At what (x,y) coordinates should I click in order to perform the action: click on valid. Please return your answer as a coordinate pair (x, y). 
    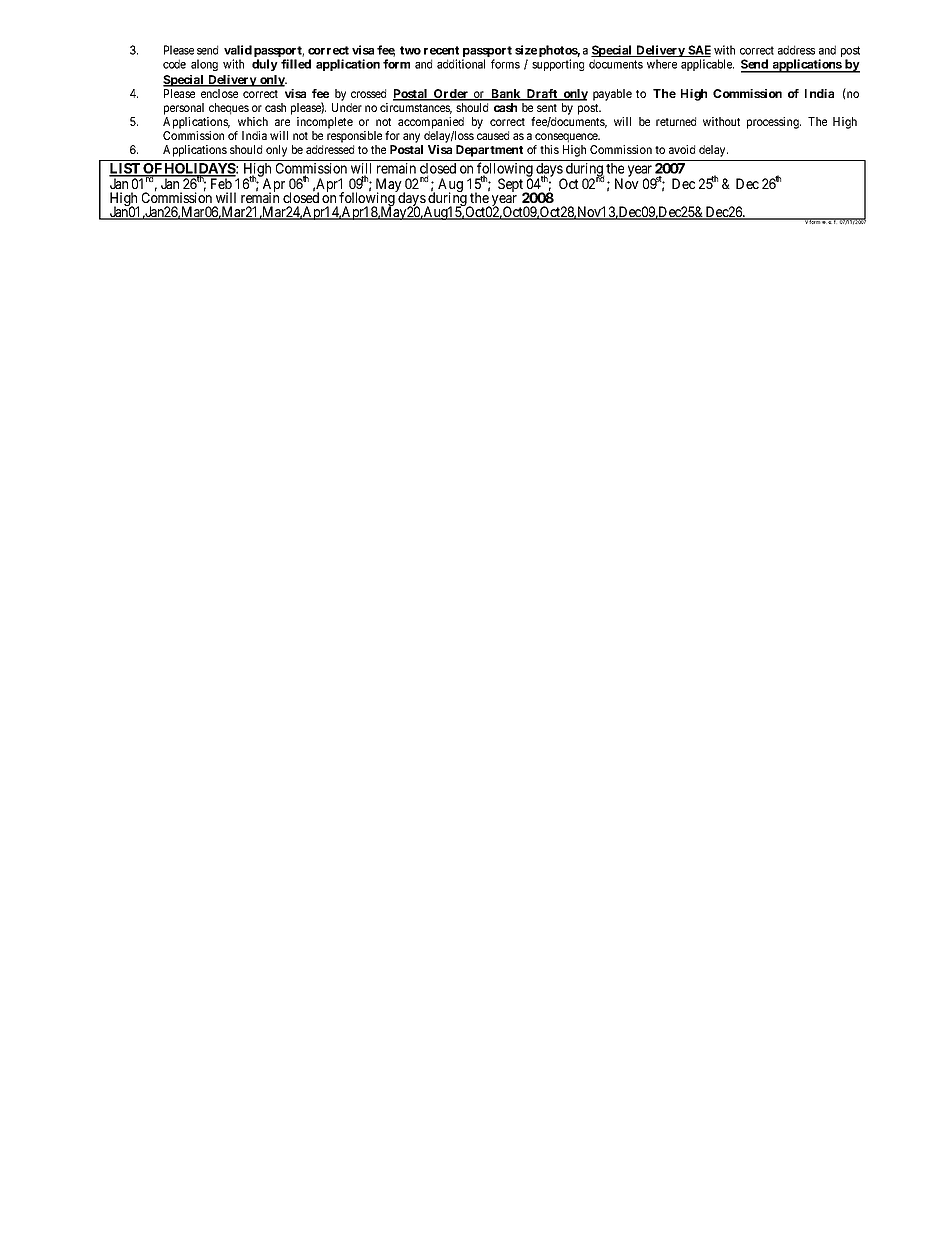
    Looking at the image, I should click on (238, 50).
